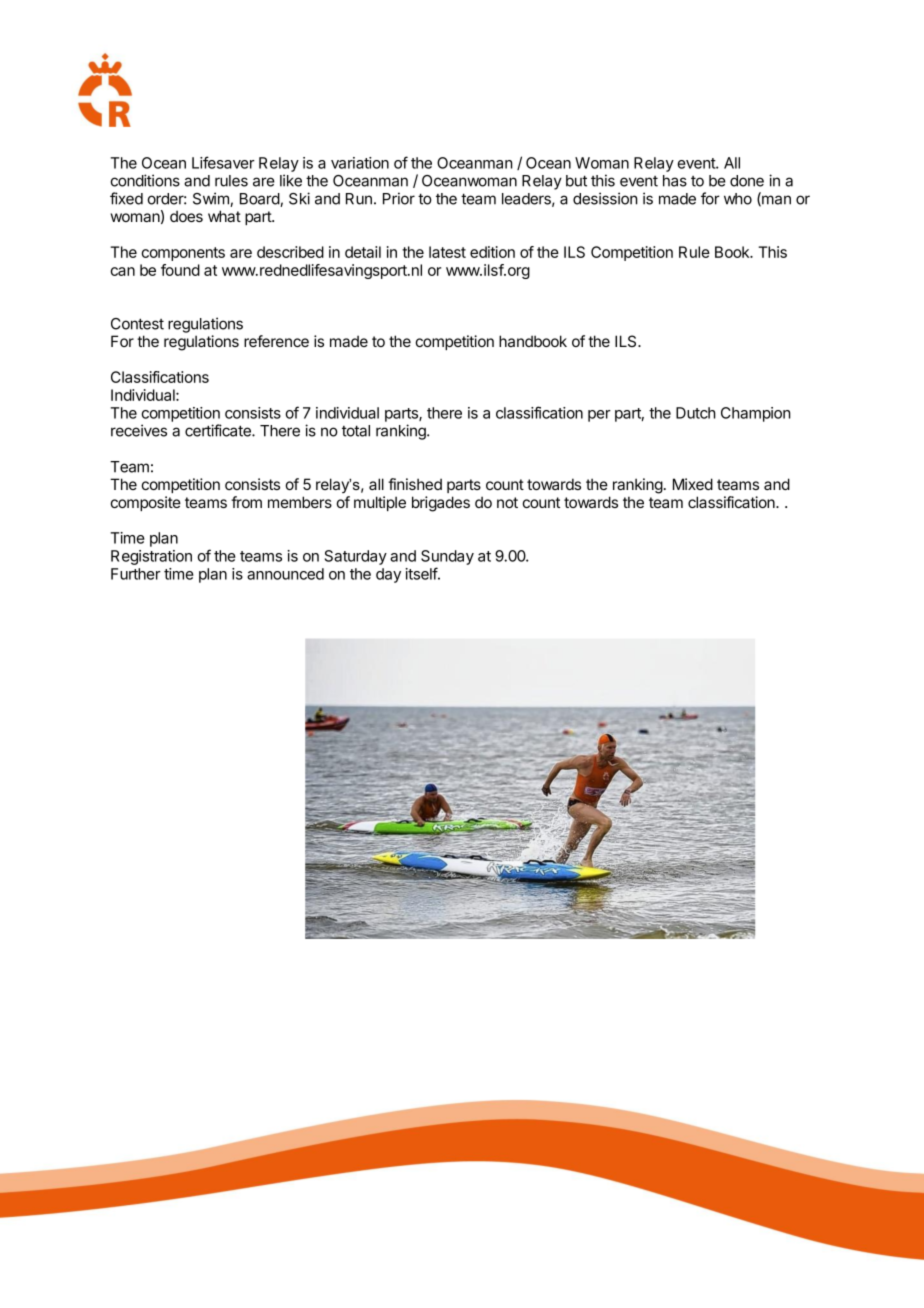 Image resolution: width=924 pixels, height=1308 pixels. Describe the element at coordinates (219, 430) in the image. I see `certificate` at that location.
